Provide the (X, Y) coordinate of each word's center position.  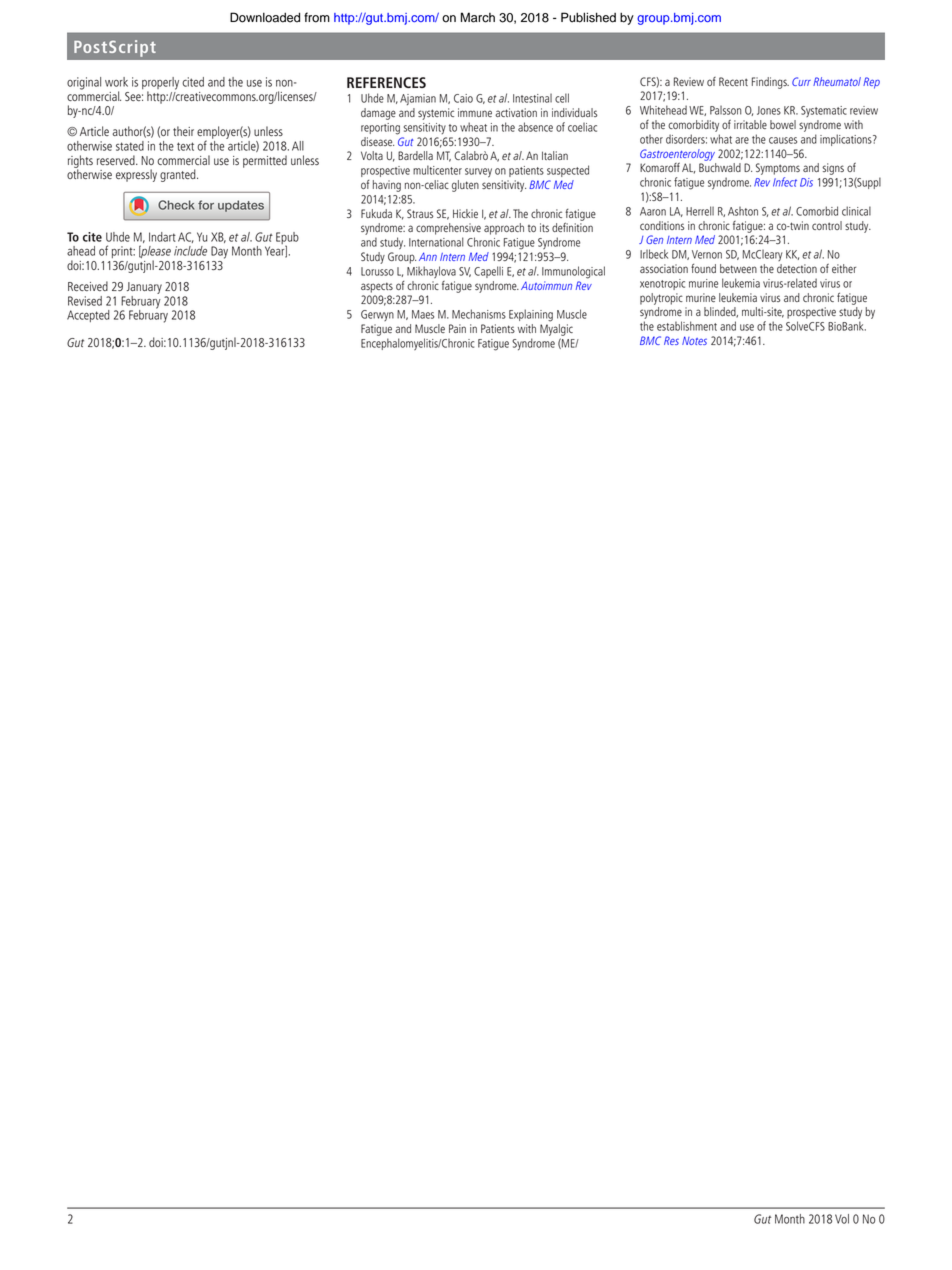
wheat (473, 127)
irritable (750, 124)
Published (588, 17)
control (827, 225)
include (190, 251)
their (183, 131)
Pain (457, 328)
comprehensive (448, 229)
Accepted (88, 316)
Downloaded (265, 17)
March (478, 17)
